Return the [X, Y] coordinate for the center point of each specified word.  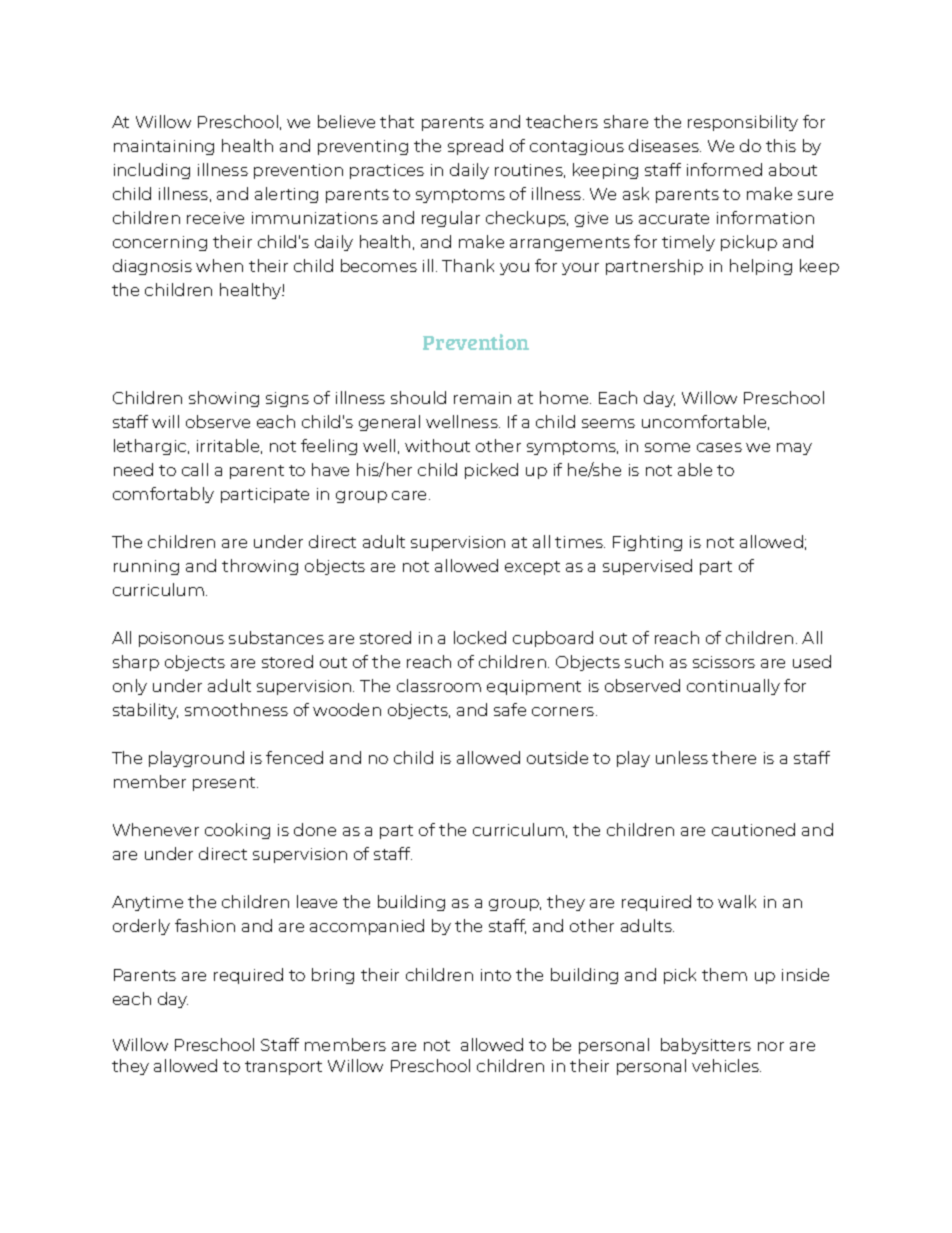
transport [283, 1068]
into [496, 975]
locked [480, 637]
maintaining [164, 147]
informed [724, 169]
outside [557, 757]
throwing [260, 567]
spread [475, 147]
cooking [237, 831]
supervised [647, 567]
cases [719, 447]
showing [224, 399]
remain [482, 398]
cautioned [753, 829]
